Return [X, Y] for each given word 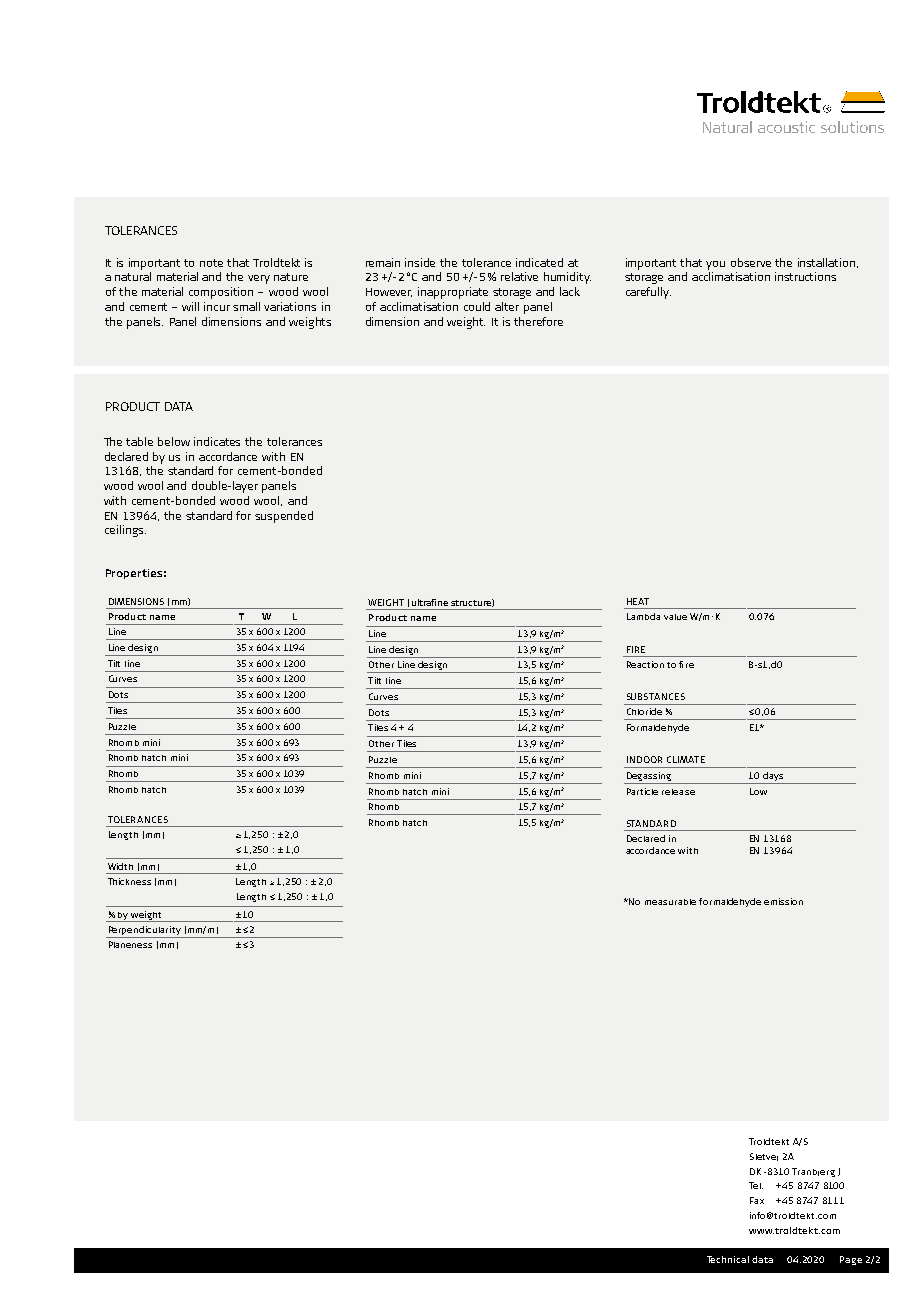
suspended [284, 517]
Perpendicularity [144, 932]
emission [783, 901]
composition [221, 293]
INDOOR [644, 759]
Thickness [129, 881]
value [675, 617]
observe [751, 262]
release [678, 792]
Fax [757, 1200]
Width [120, 866]
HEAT [638, 601]
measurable [670, 902]
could [477, 306]
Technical [728, 1259]
